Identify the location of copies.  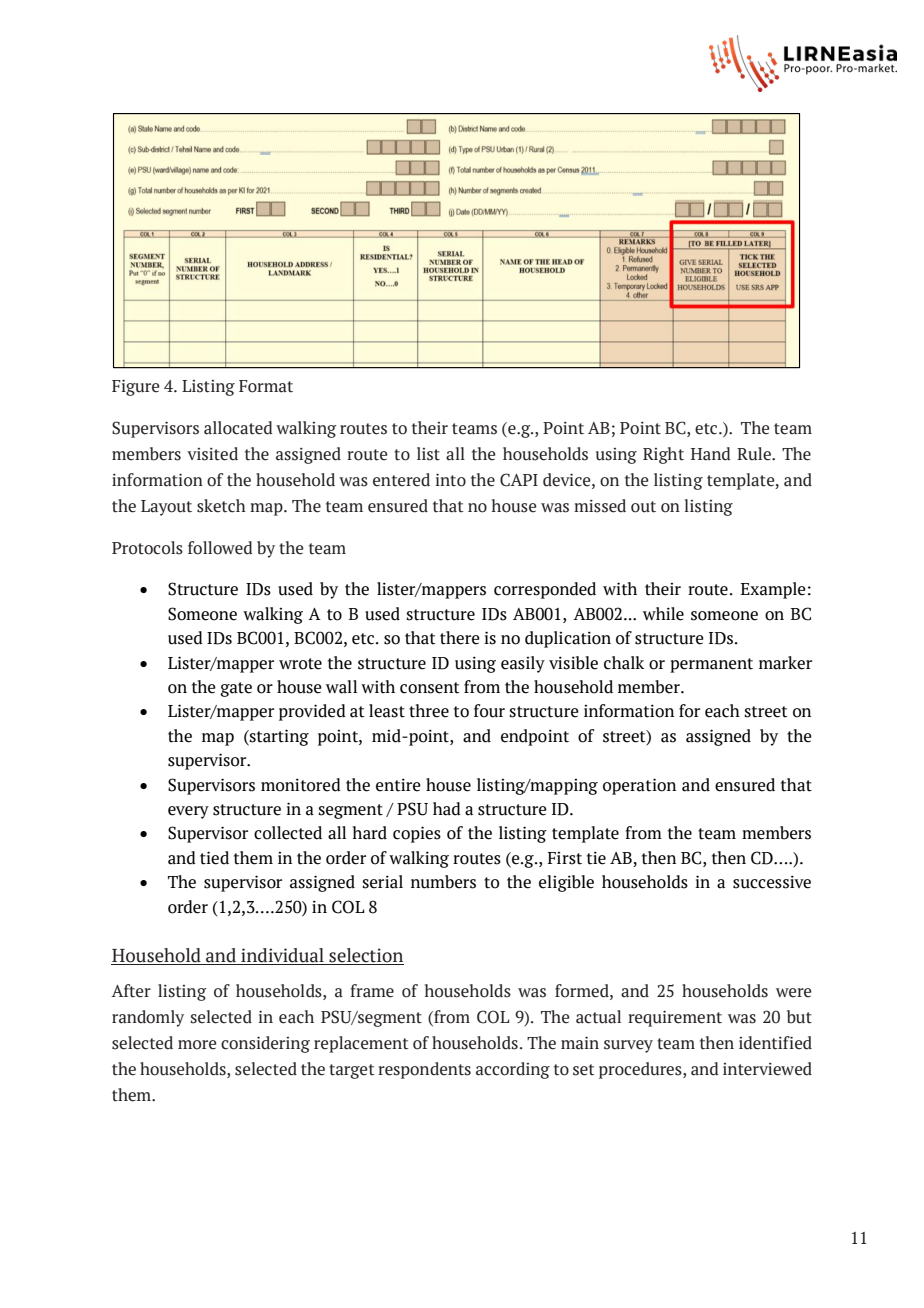
(417, 834).
